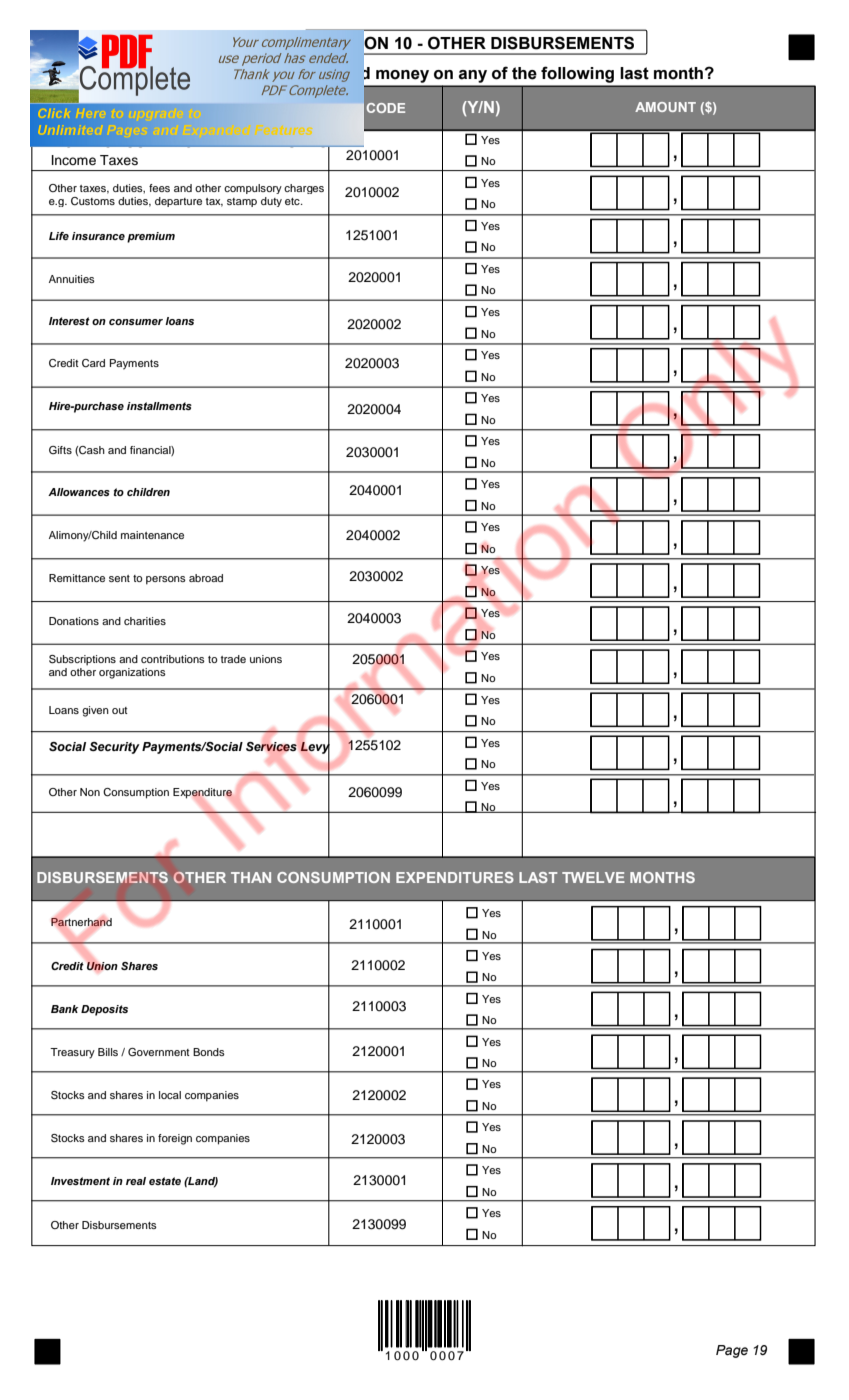 The height and width of the screenshot is (1400, 849). I want to click on CODE, so click(386, 108).
